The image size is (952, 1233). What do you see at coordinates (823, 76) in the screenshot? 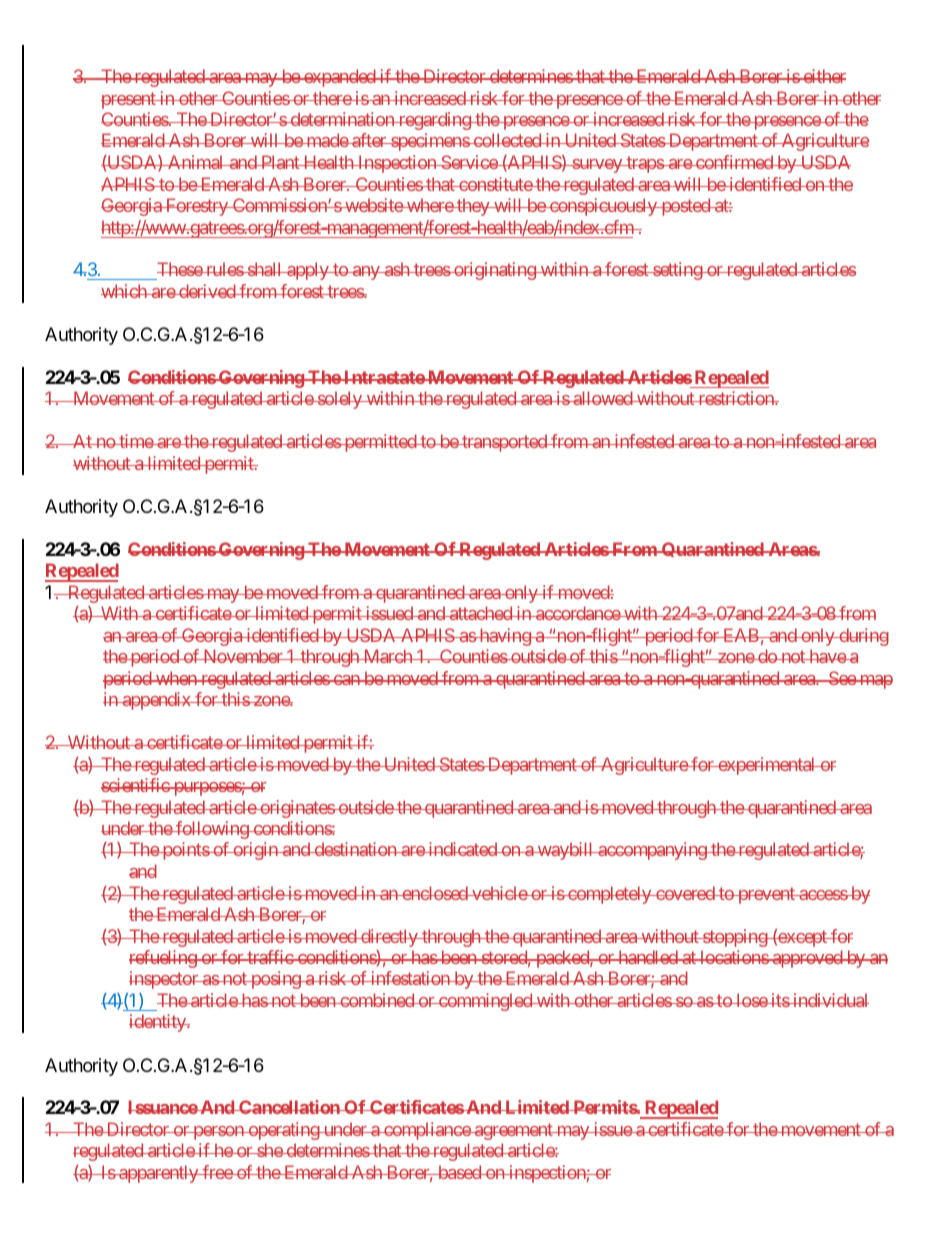
I see `either` at bounding box center [823, 76].
